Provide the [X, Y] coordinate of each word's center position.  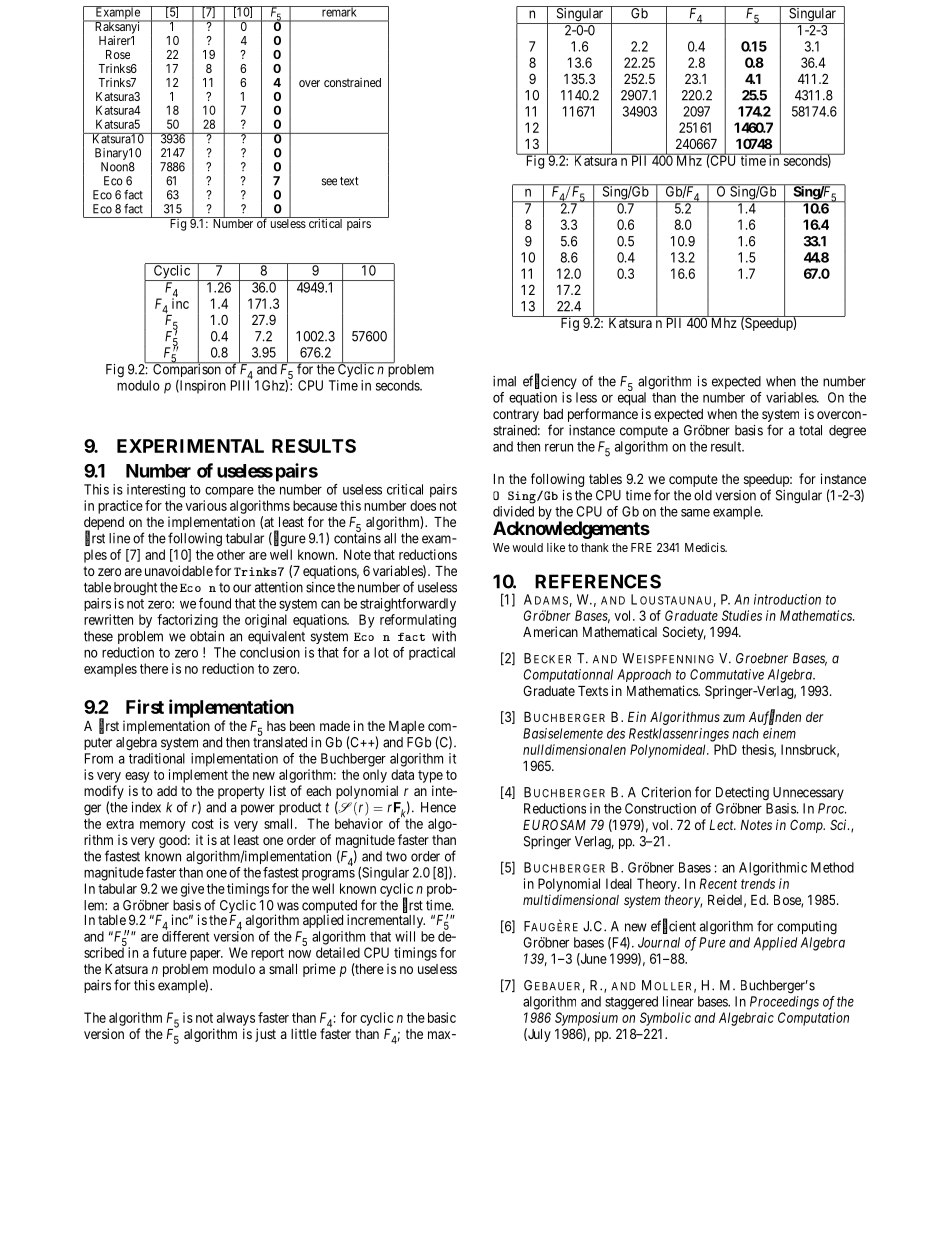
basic [442, 1017]
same [695, 513]
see [329, 182]
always [236, 1019]
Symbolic [665, 1019]
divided [513, 511]
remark [339, 11]
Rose [118, 54]
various [206, 505]
